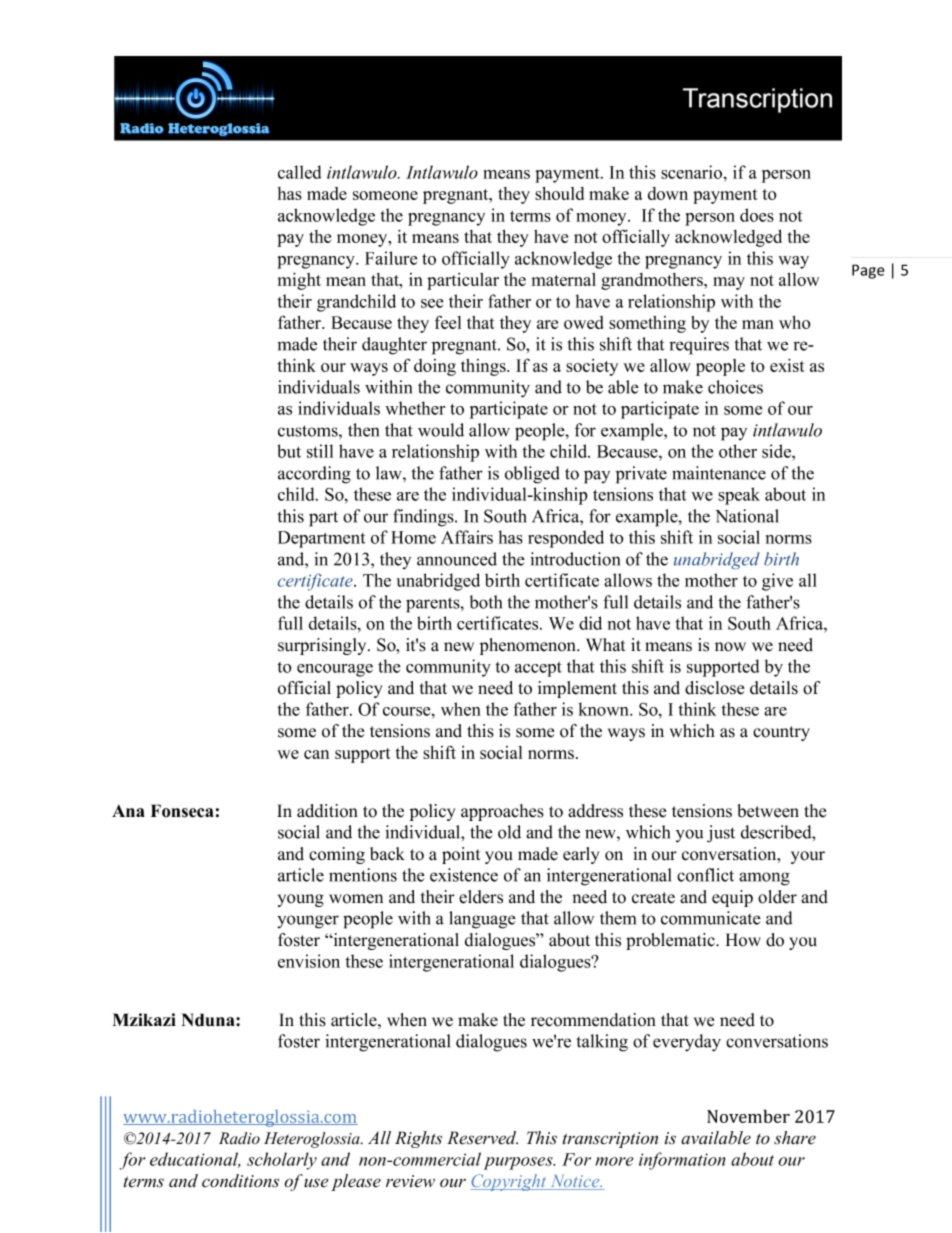 The height and width of the screenshot is (1233, 952). Describe the element at coordinates (195, 1160) in the screenshot. I see `educational` at that location.
